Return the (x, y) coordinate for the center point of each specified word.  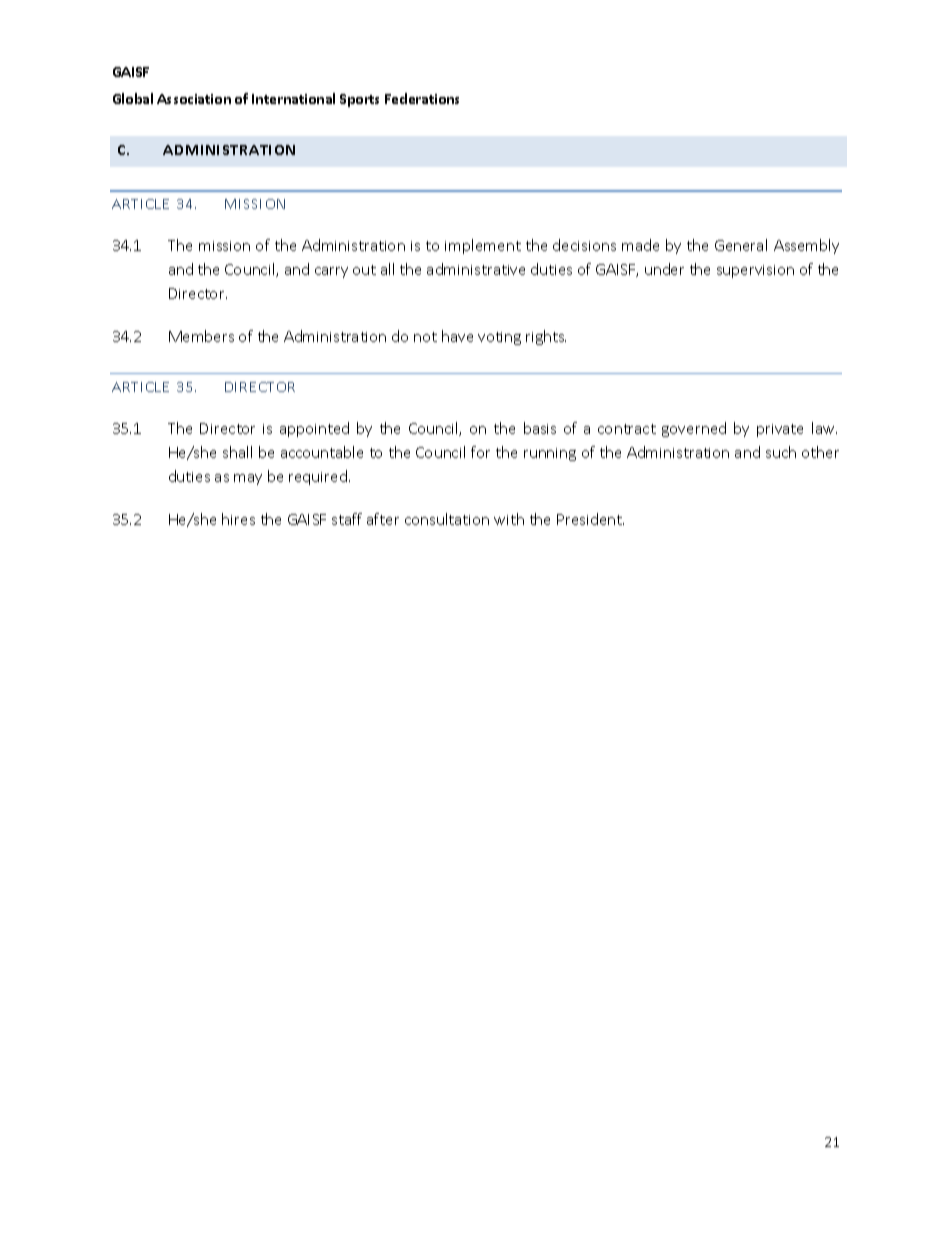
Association (194, 99)
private (780, 430)
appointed (314, 429)
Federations (422, 98)
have (457, 336)
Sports (359, 100)
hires (238, 519)
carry (331, 272)
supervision (755, 271)
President (590, 519)
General (741, 245)
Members (201, 336)
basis (540, 428)
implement (483, 246)
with (509, 519)
